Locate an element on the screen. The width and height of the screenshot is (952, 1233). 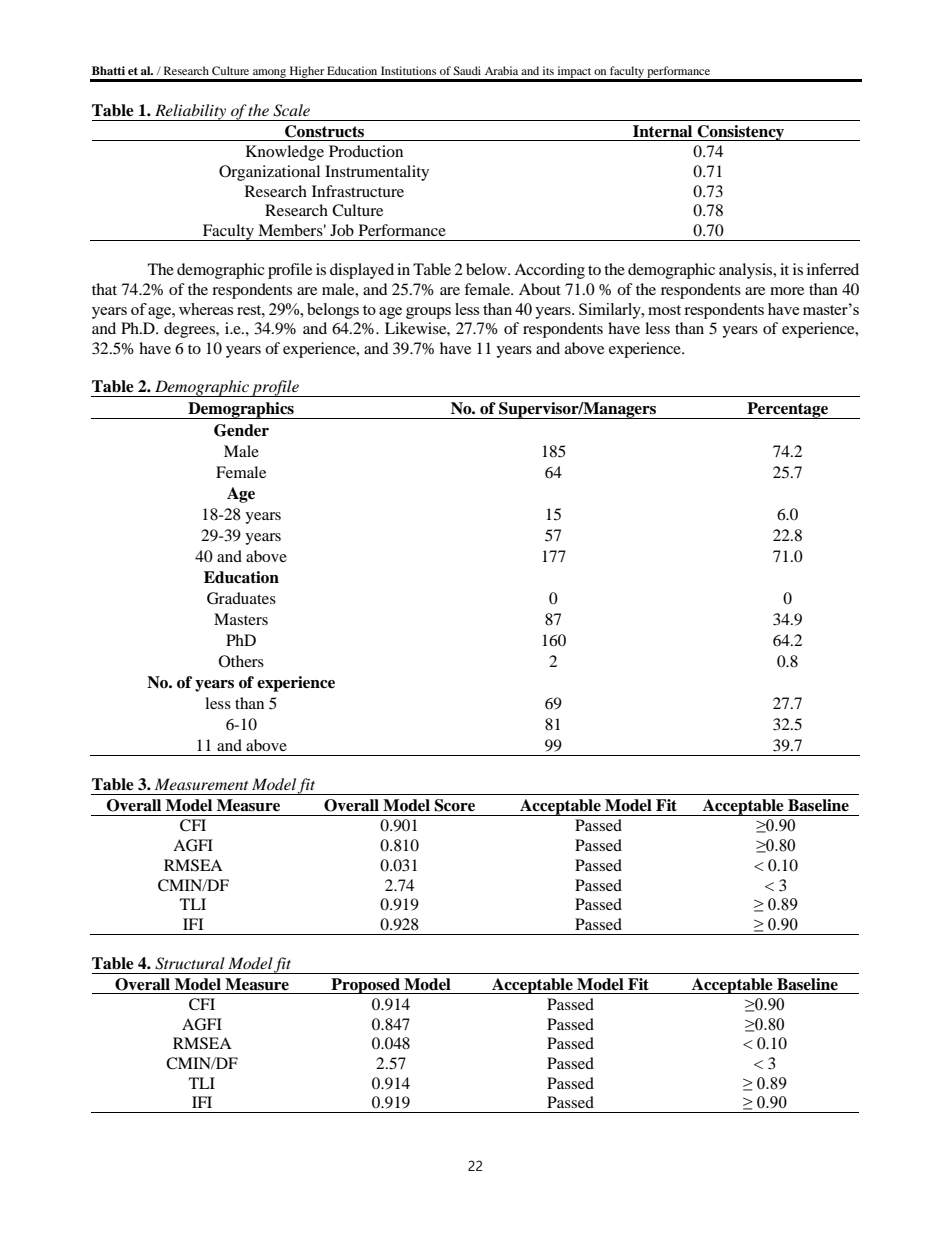
below is located at coordinates (487, 269).
